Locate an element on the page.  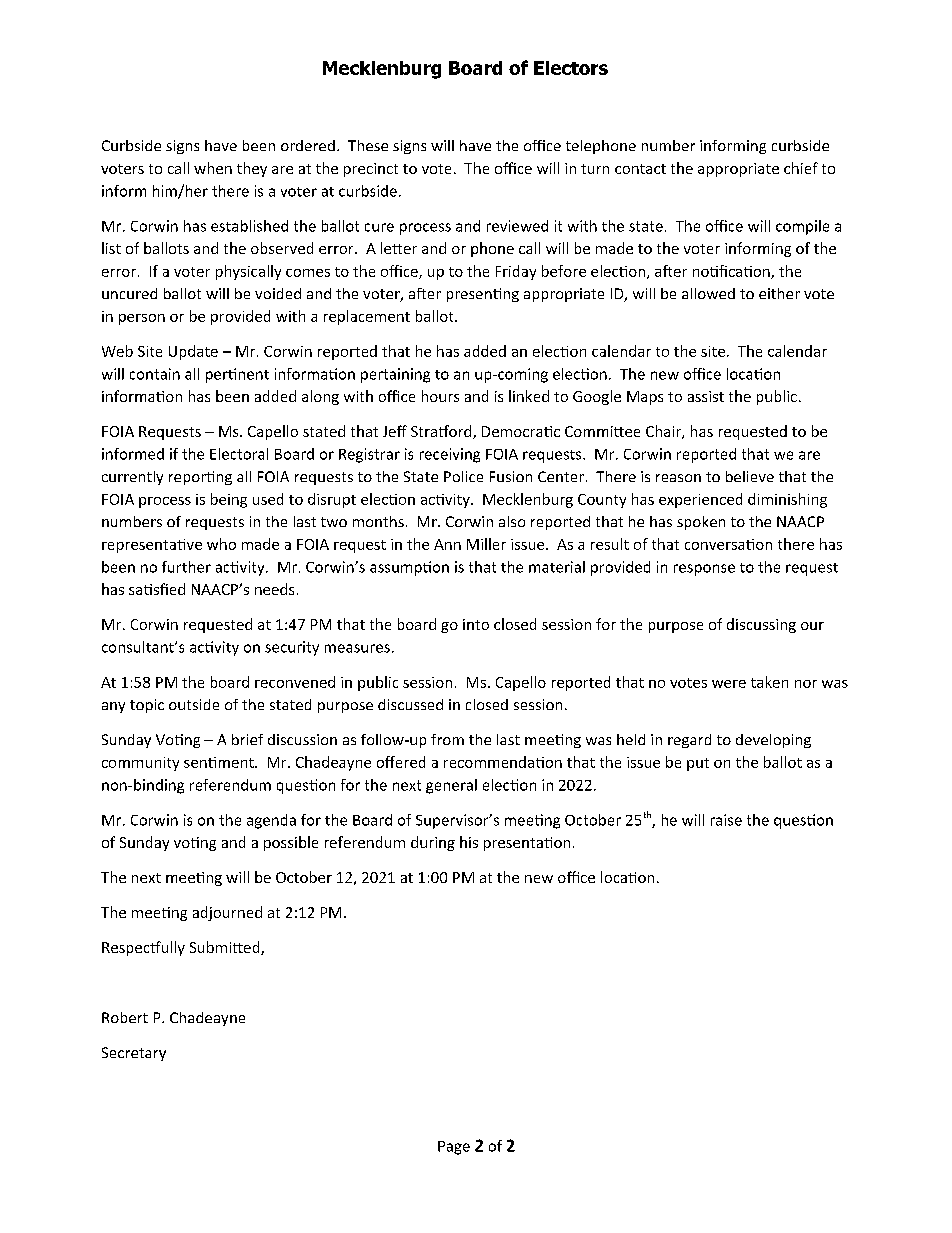
Secretary is located at coordinates (134, 1054).
